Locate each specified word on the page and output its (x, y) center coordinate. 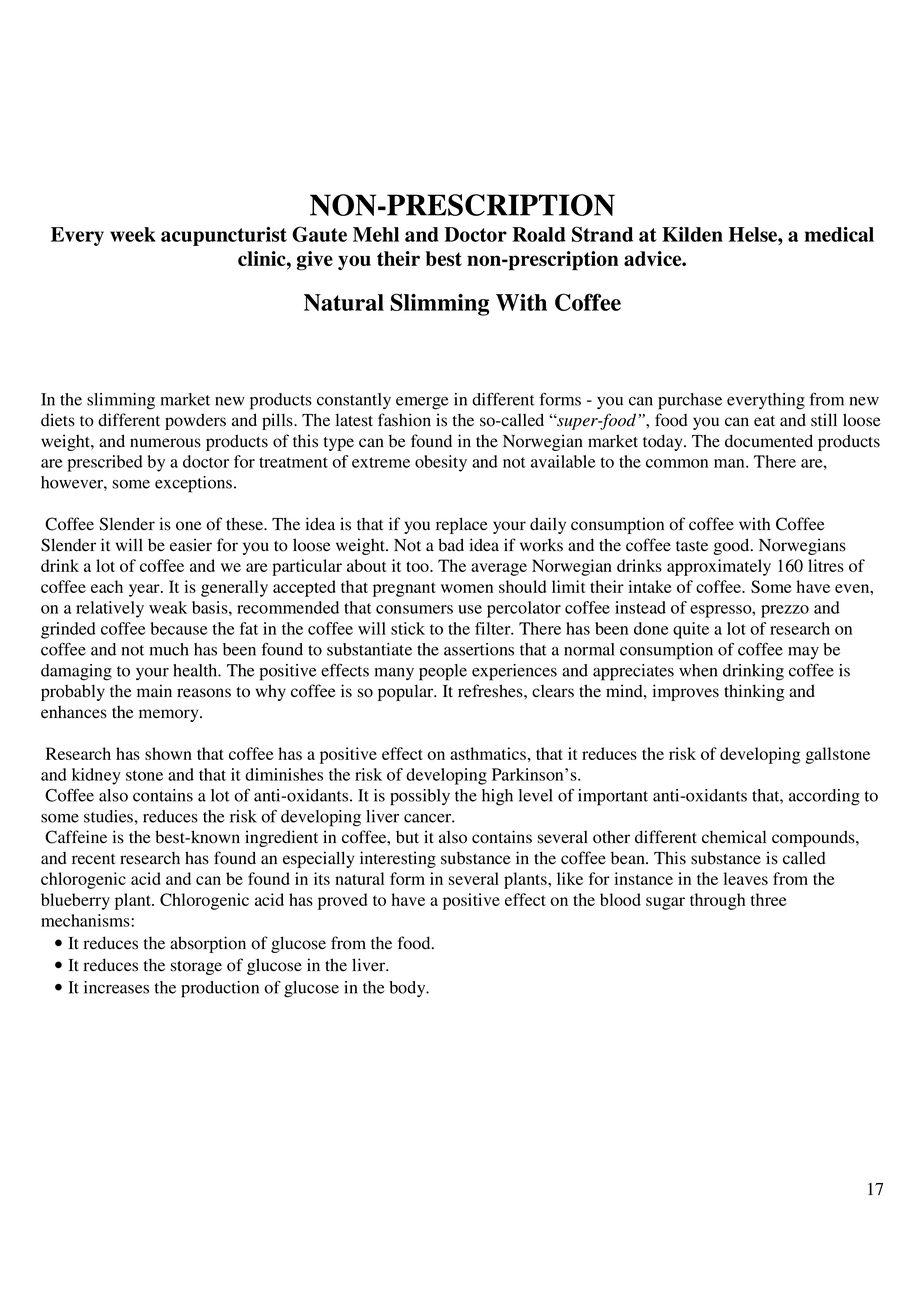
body (408, 989)
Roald (539, 234)
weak (168, 607)
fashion (404, 420)
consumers (414, 609)
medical (839, 234)
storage (196, 968)
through (718, 901)
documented (769, 441)
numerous (165, 443)
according (824, 797)
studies (109, 816)
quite (691, 630)
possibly (420, 797)
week (133, 234)
